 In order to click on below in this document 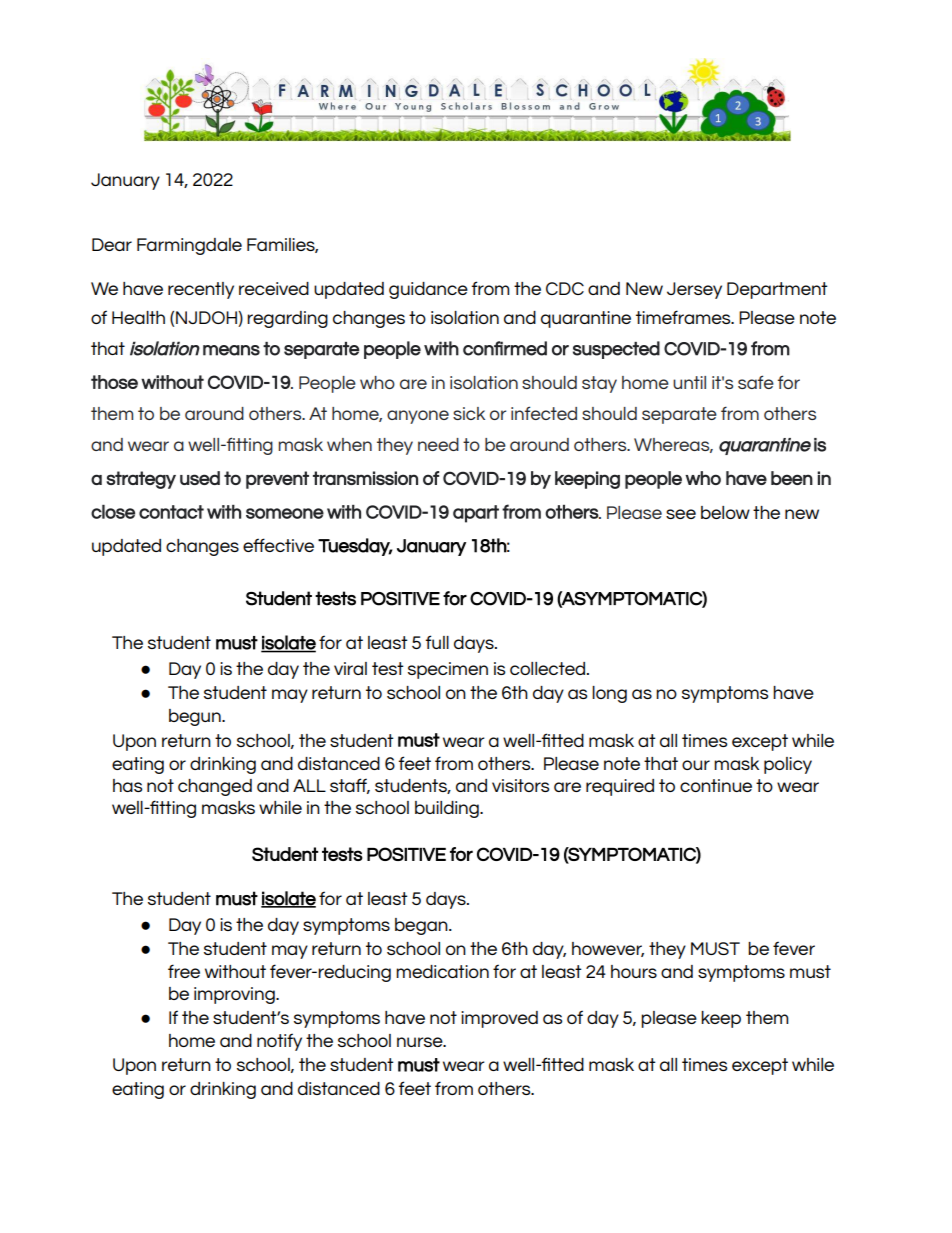, I will do `click(725, 512)`.
